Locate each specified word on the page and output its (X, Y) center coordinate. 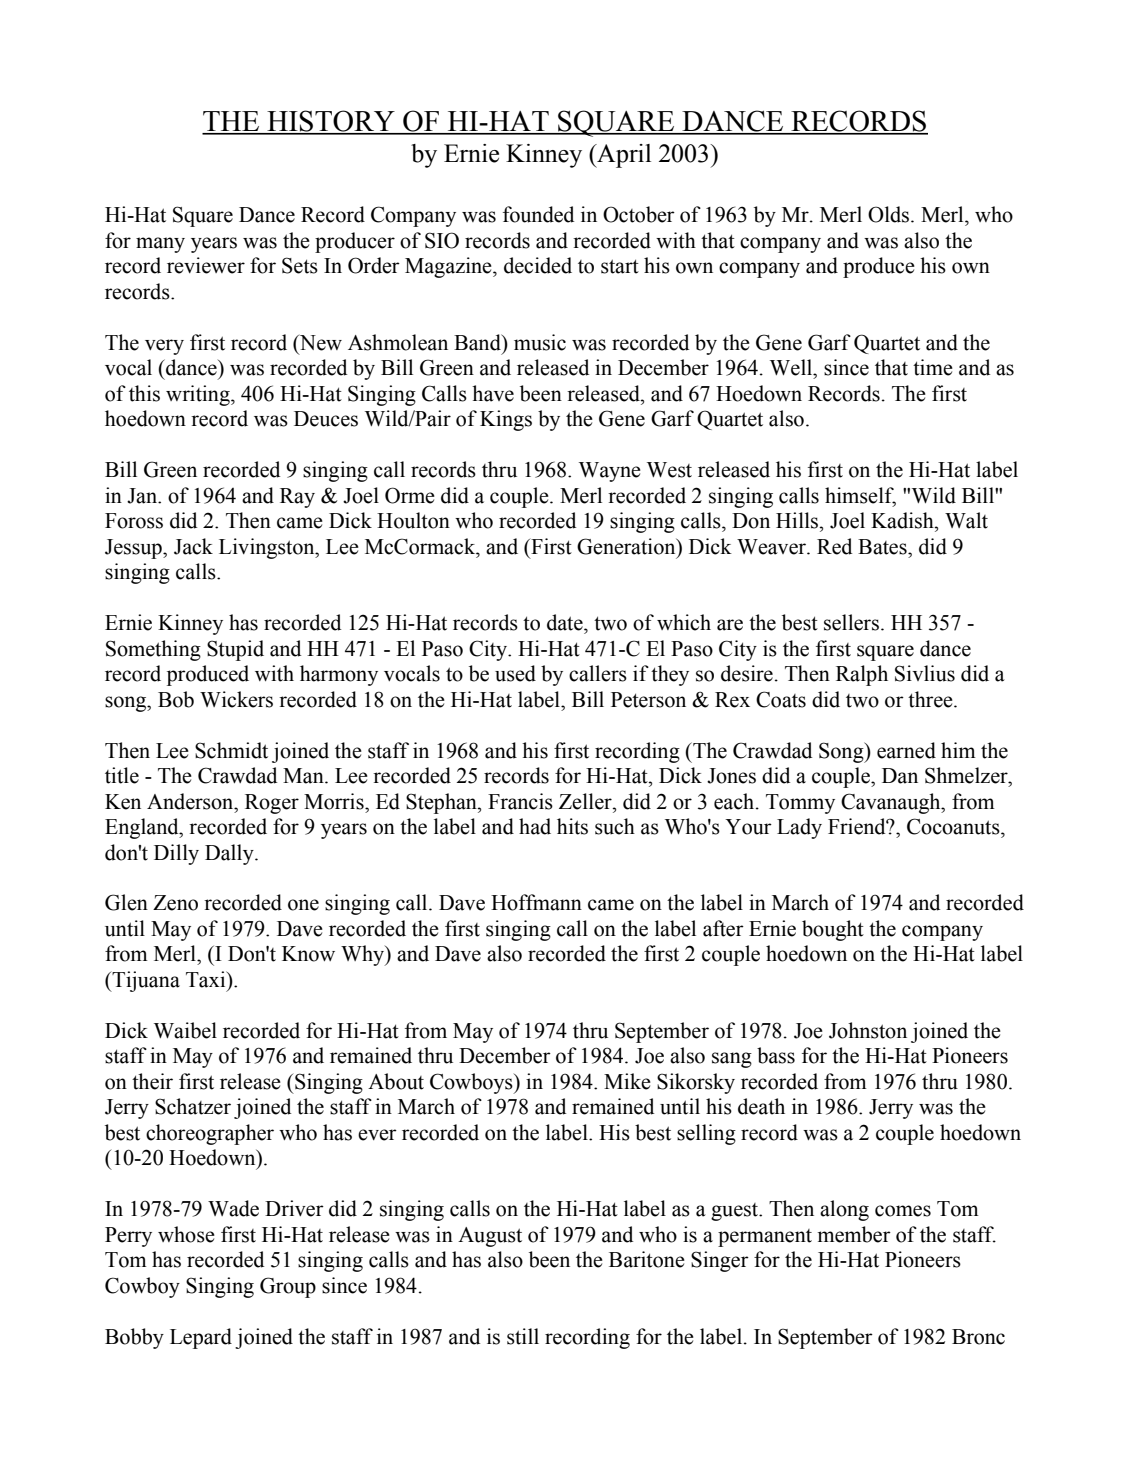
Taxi (207, 979)
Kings (506, 420)
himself (860, 496)
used (515, 673)
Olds (890, 214)
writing (199, 395)
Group (288, 1287)
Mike (627, 1081)
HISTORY (331, 122)
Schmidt (231, 750)
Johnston (868, 1030)
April (623, 156)
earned (906, 750)
